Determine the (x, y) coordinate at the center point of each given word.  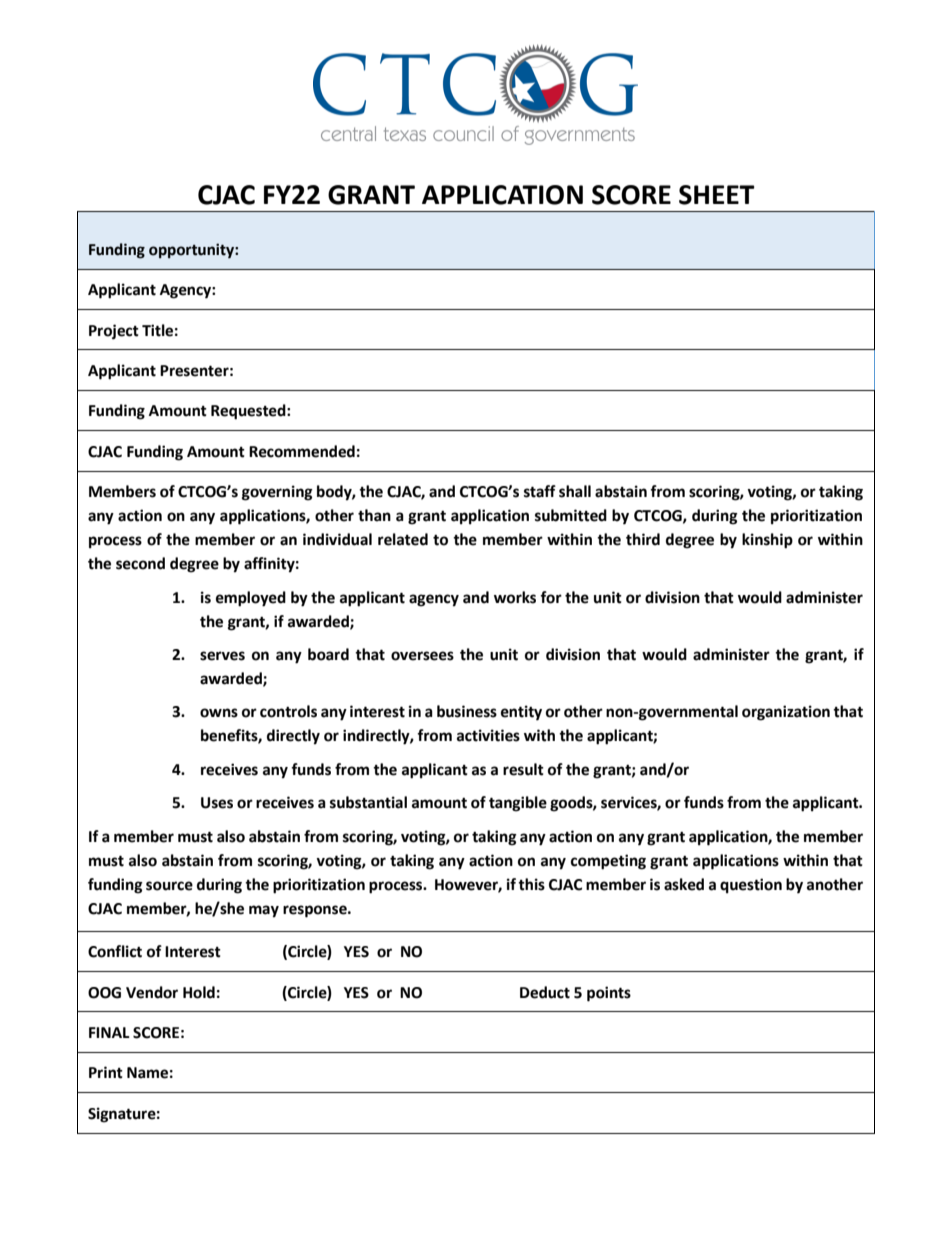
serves (222, 656)
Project (114, 332)
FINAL (109, 1032)
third (643, 539)
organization (786, 713)
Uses (217, 803)
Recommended (302, 451)
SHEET (717, 195)
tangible (518, 804)
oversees (422, 656)
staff (540, 491)
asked (684, 884)
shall (575, 491)
